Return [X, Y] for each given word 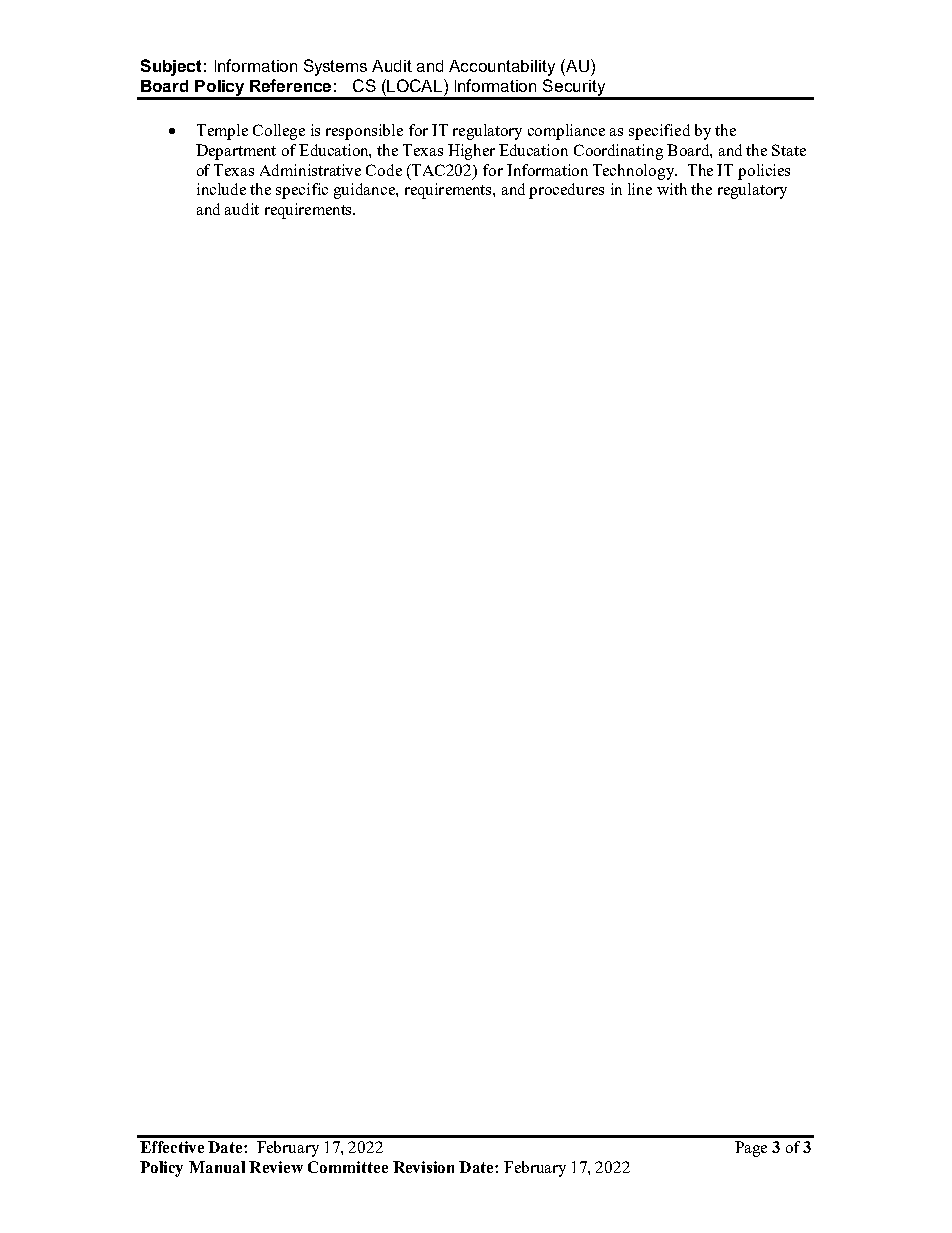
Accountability [502, 68]
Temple [222, 132]
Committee [348, 1167]
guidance [365, 191]
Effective [172, 1147]
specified [659, 132]
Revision [423, 1167]
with [672, 189]
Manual [217, 1167]
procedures [566, 191]
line [640, 189]
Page [751, 1149]
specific [302, 191]
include [221, 189]
